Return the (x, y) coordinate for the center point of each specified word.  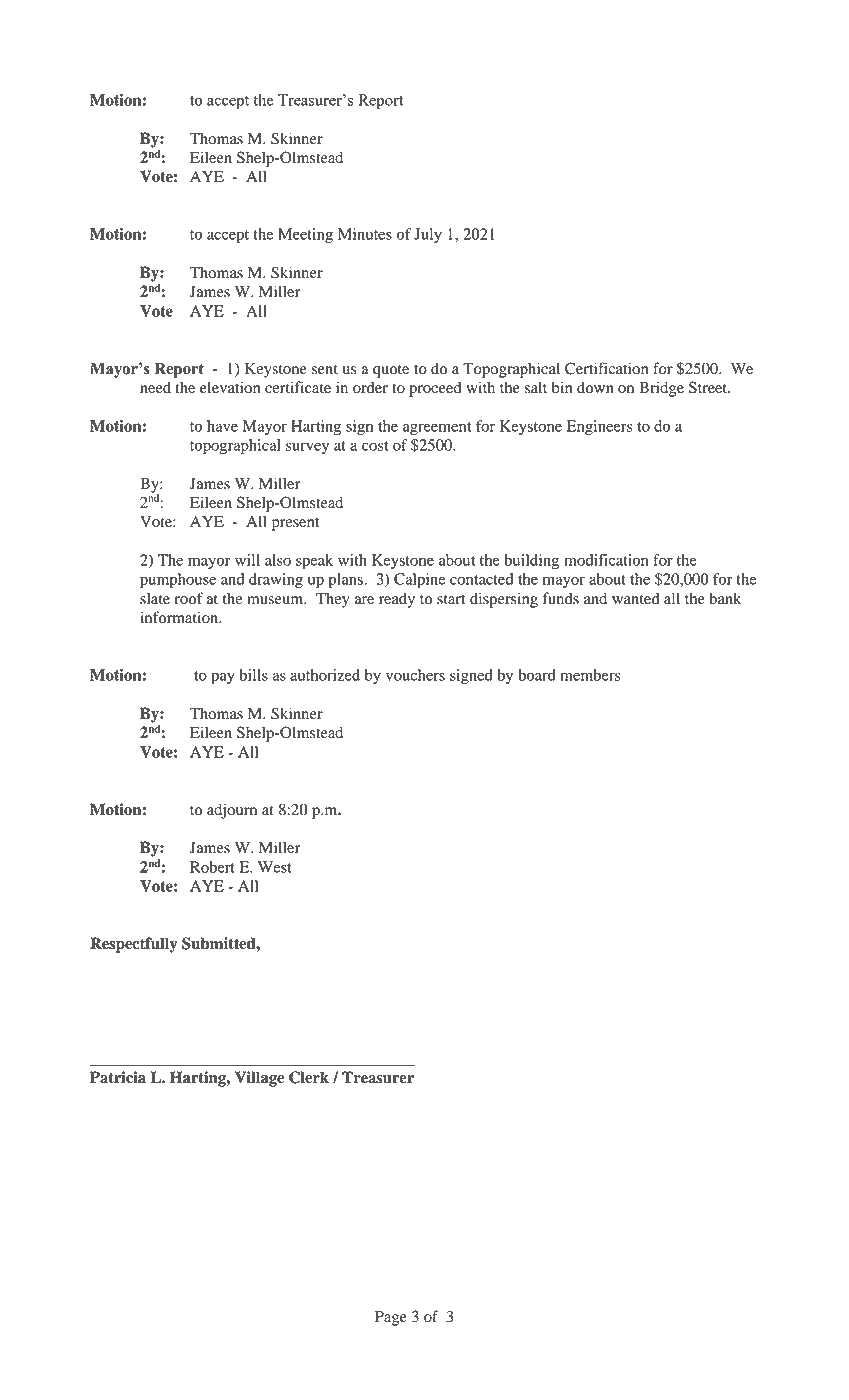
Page (391, 1318)
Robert (212, 867)
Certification (606, 368)
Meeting (305, 236)
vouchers (415, 675)
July (428, 235)
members (590, 675)
